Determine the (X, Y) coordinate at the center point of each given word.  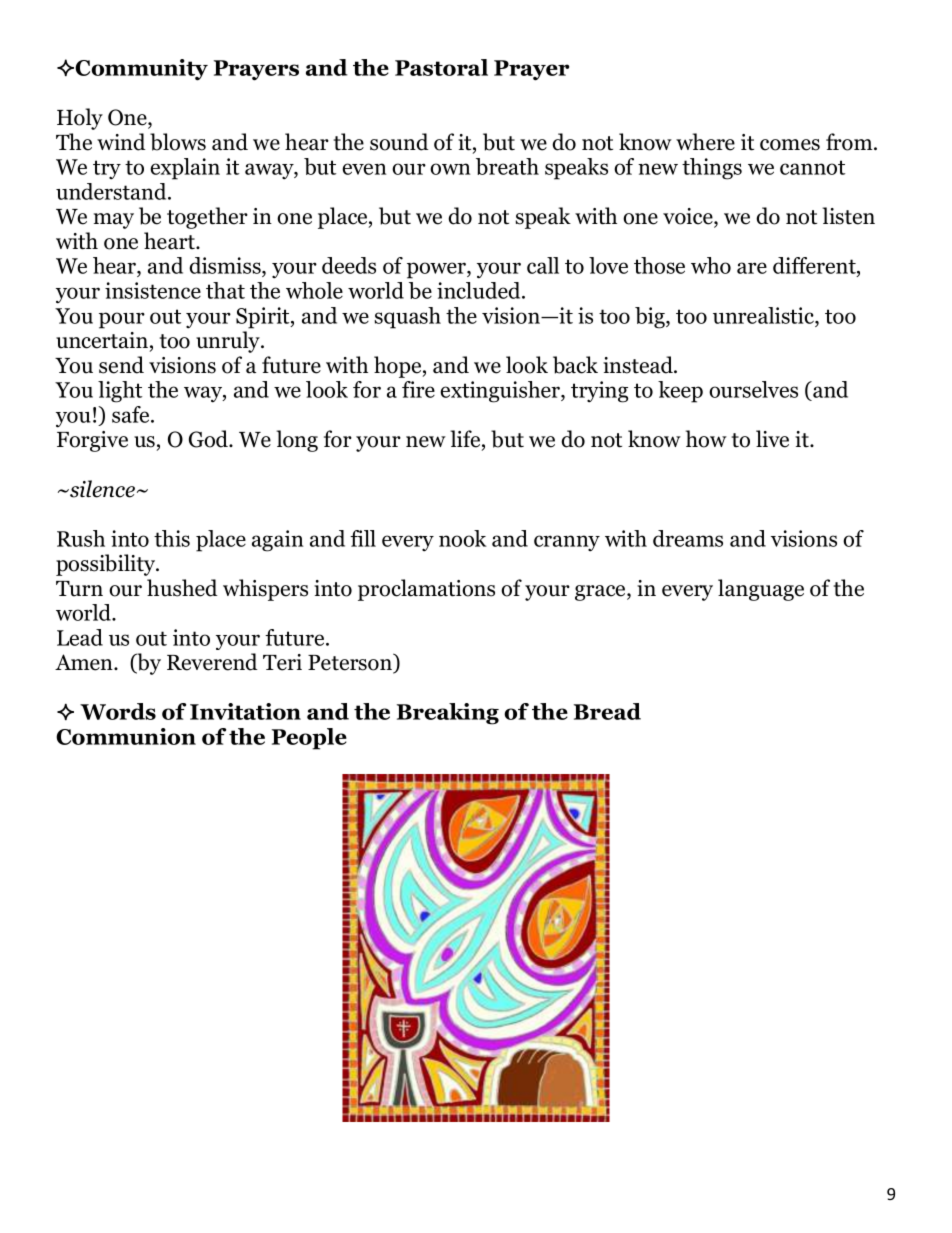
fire (418, 389)
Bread (607, 711)
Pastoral (441, 67)
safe (132, 414)
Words (118, 711)
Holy (80, 119)
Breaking (448, 714)
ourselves (753, 389)
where (705, 142)
